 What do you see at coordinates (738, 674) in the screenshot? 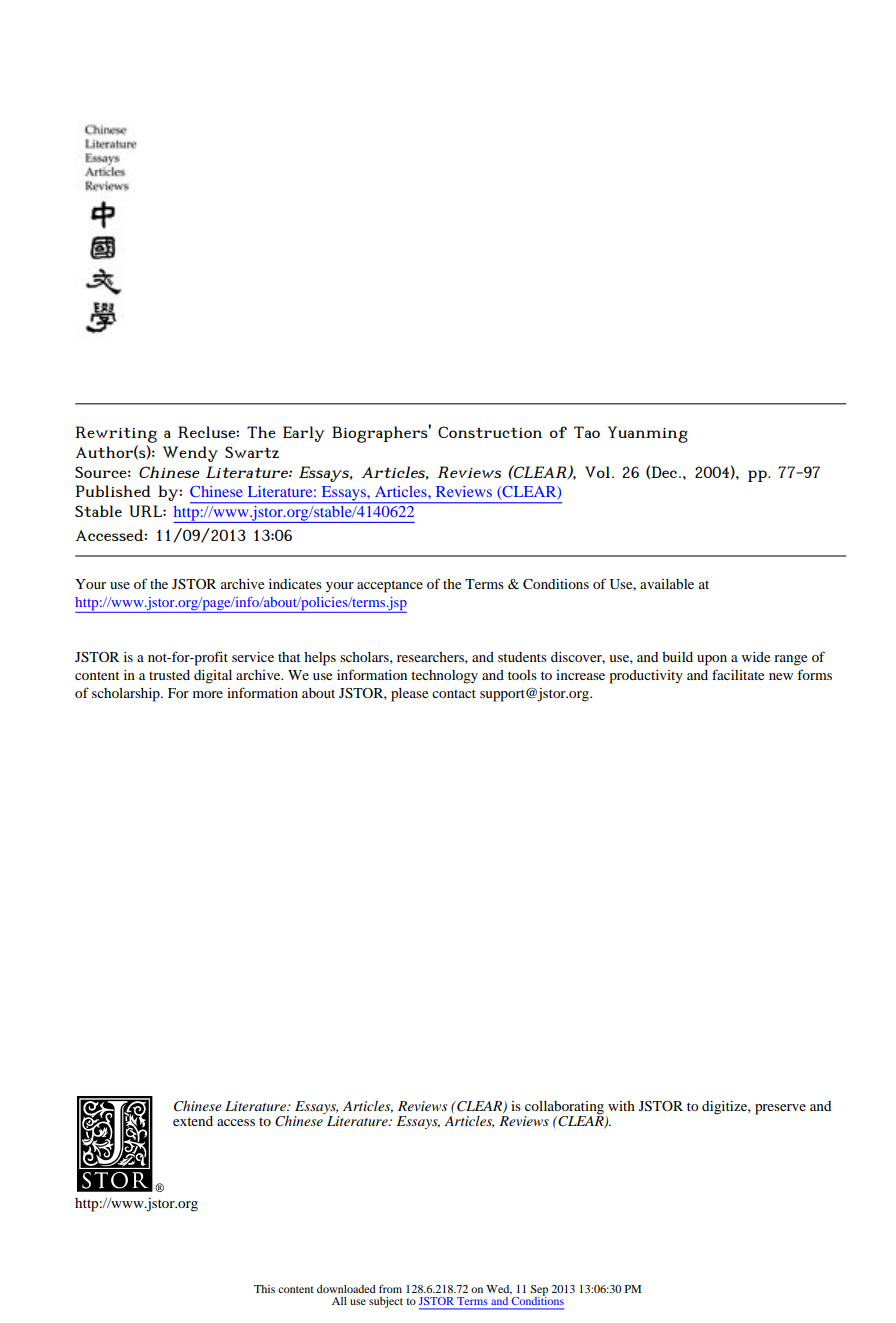
I see `facilitate` at bounding box center [738, 674].
